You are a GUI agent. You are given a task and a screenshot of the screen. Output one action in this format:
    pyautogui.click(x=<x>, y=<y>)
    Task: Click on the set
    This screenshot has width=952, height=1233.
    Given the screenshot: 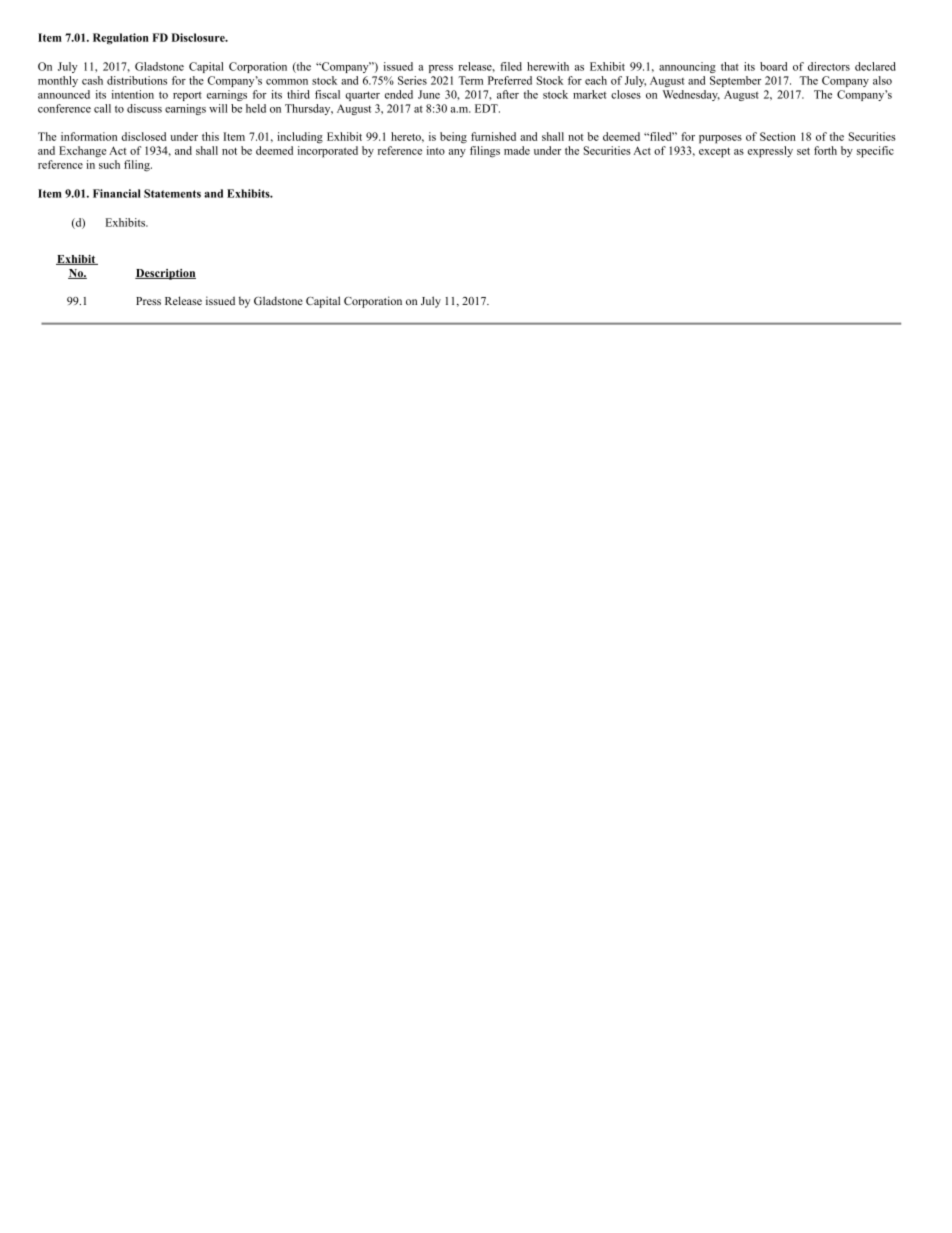 What is the action you would take?
    pyautogui.click(x=803, y=151)
